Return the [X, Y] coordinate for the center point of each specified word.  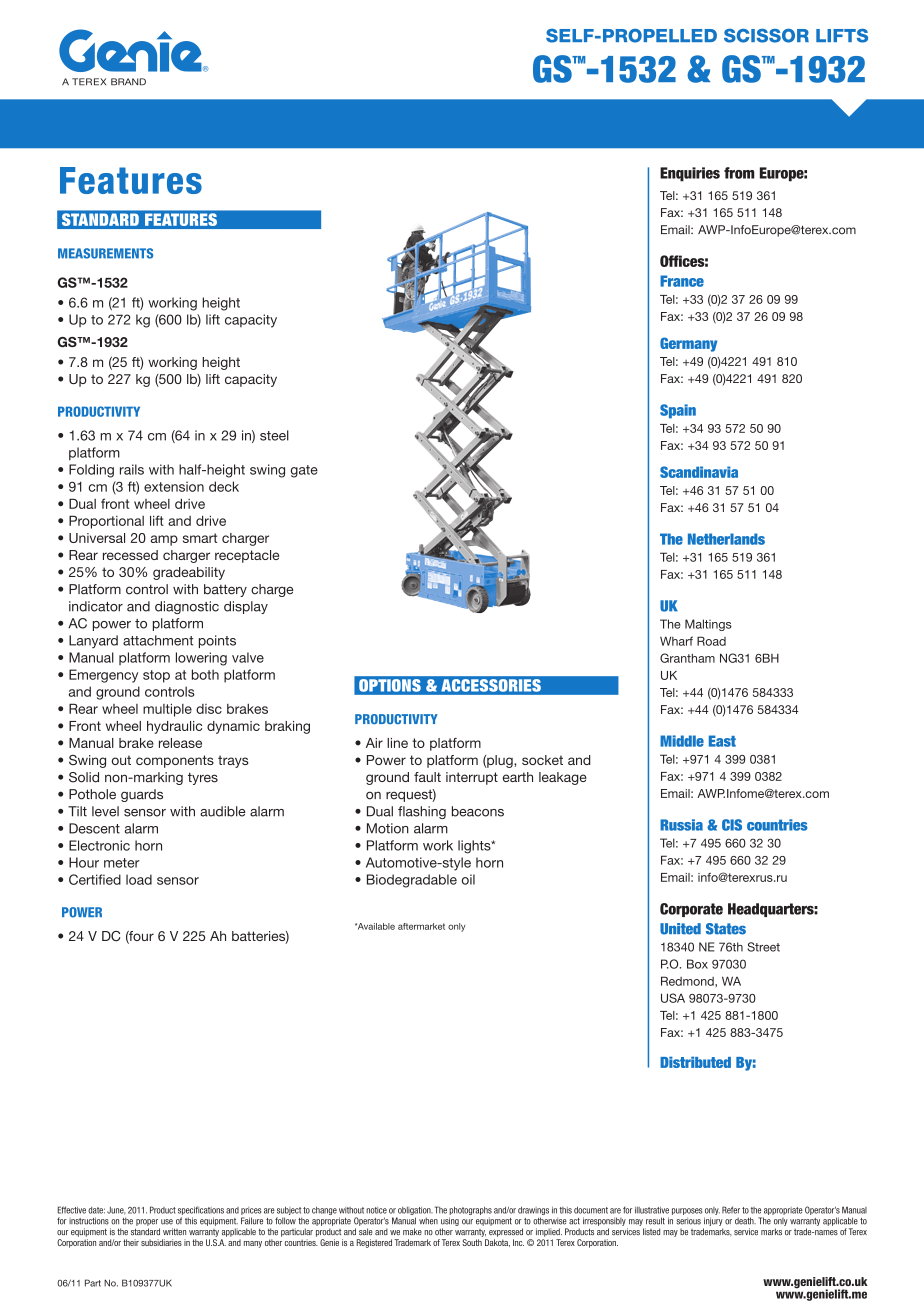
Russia [681, 825]
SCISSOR [766, 36]
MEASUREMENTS [105, 253]
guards [142, 795]
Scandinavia [699, 472]
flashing [422, 812]
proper [147, 1222]
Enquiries [690, 174]
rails [132, 469]
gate [304, 471]
